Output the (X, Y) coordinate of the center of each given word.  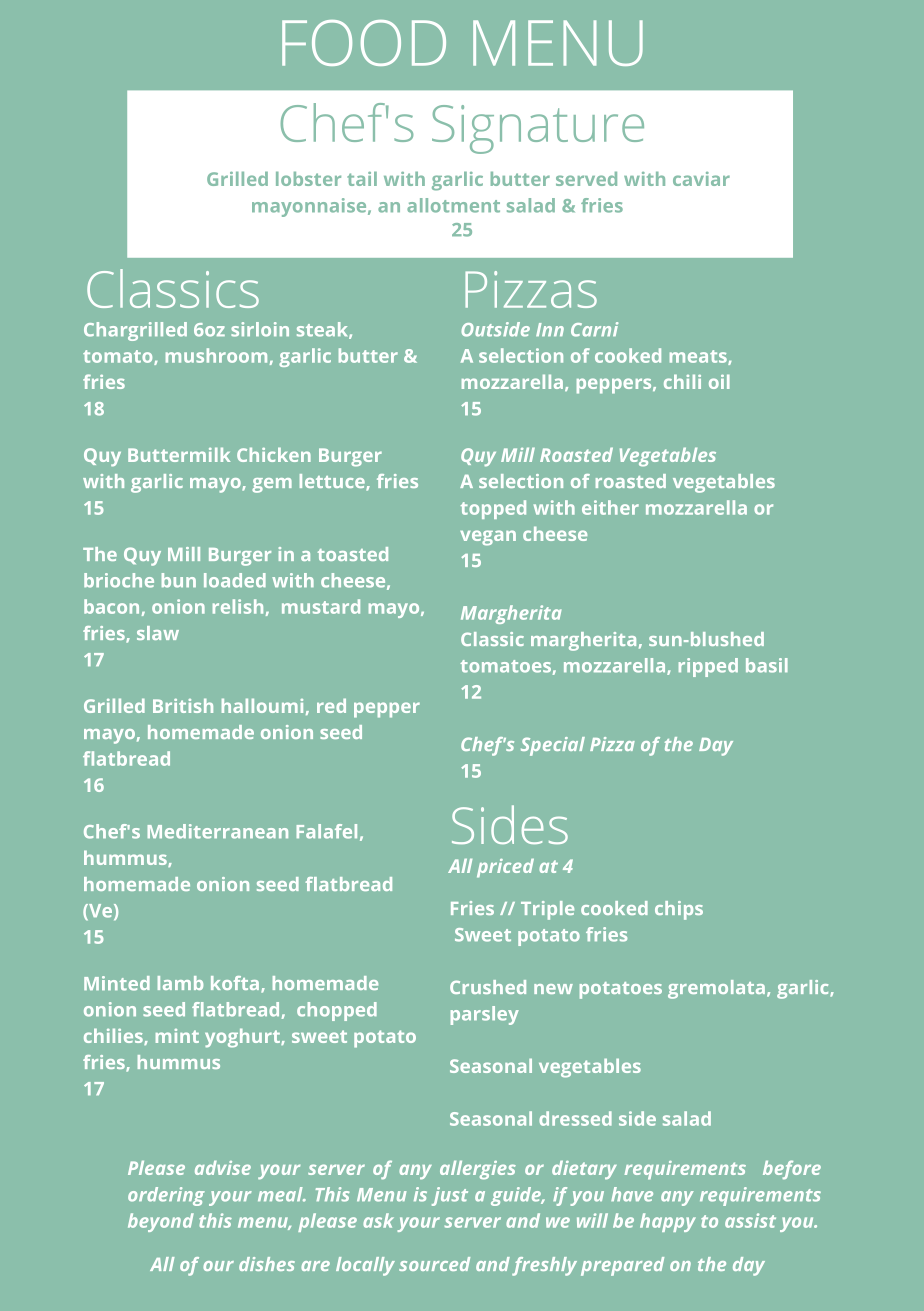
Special (553, 746)
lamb (180, 983)
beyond (161, 1222)
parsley (485, 1015)
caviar (701, 179)
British (183, 705)
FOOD (364, 43)
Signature (538, 129)
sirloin (260, 329)
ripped (708, 667)
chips (679, 910)
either (610, 507)
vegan (488, 538)
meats (699, 357)
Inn (550, 329)
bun (179, 580)
